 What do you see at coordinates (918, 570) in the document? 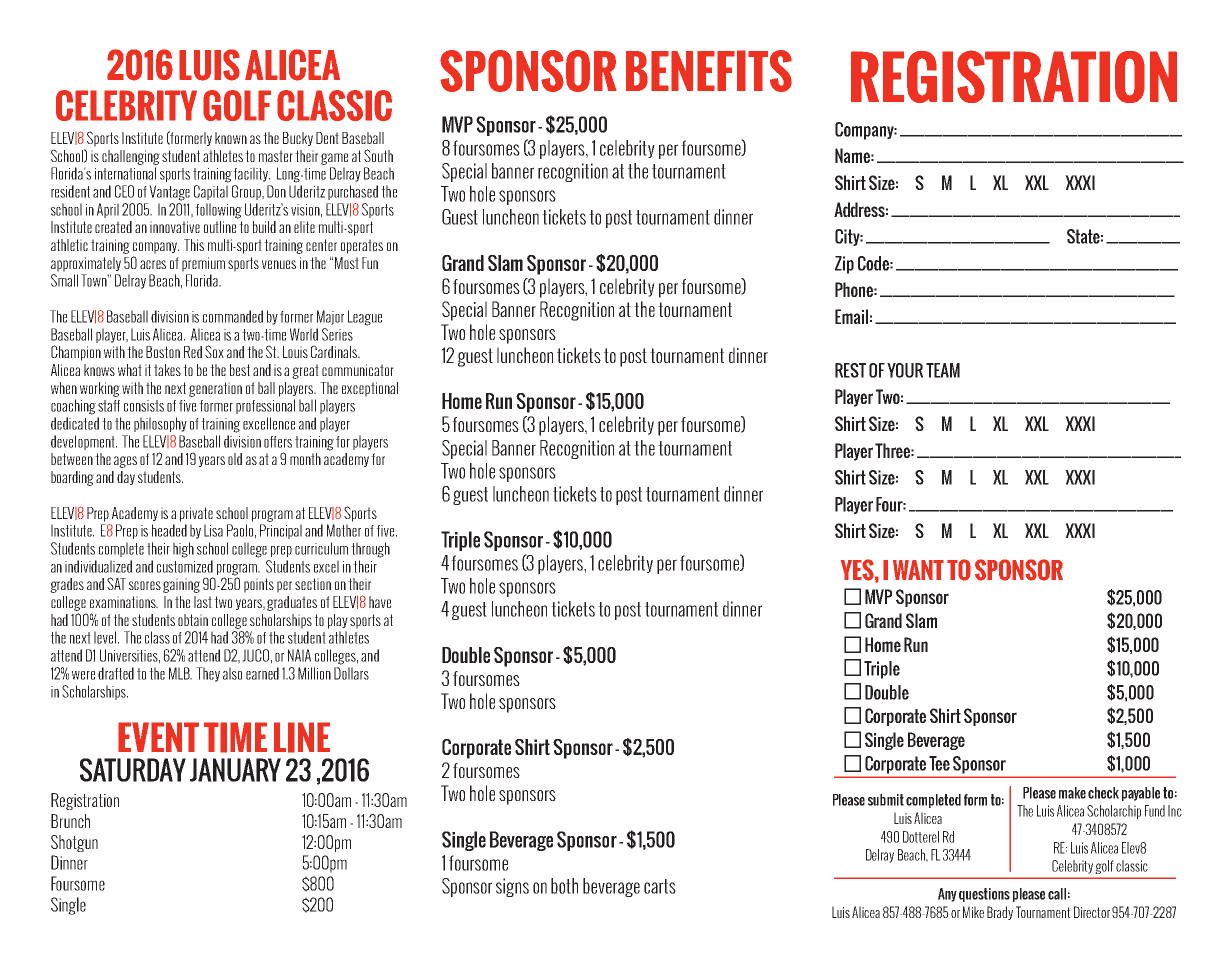
I see `WANT` at bounding box center [918, 570].
